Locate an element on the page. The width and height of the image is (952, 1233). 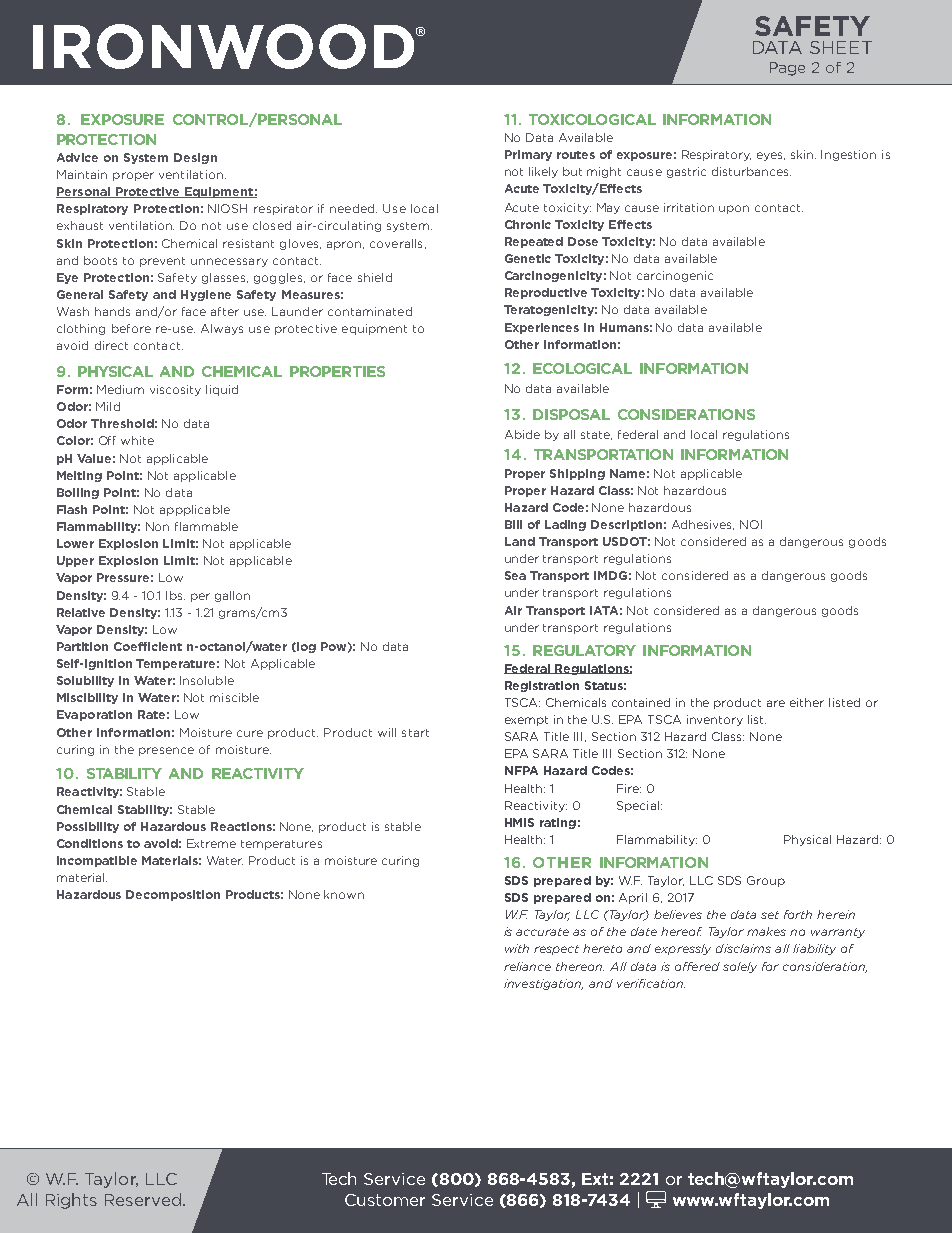
Page is located at coordinates (787, 69).
